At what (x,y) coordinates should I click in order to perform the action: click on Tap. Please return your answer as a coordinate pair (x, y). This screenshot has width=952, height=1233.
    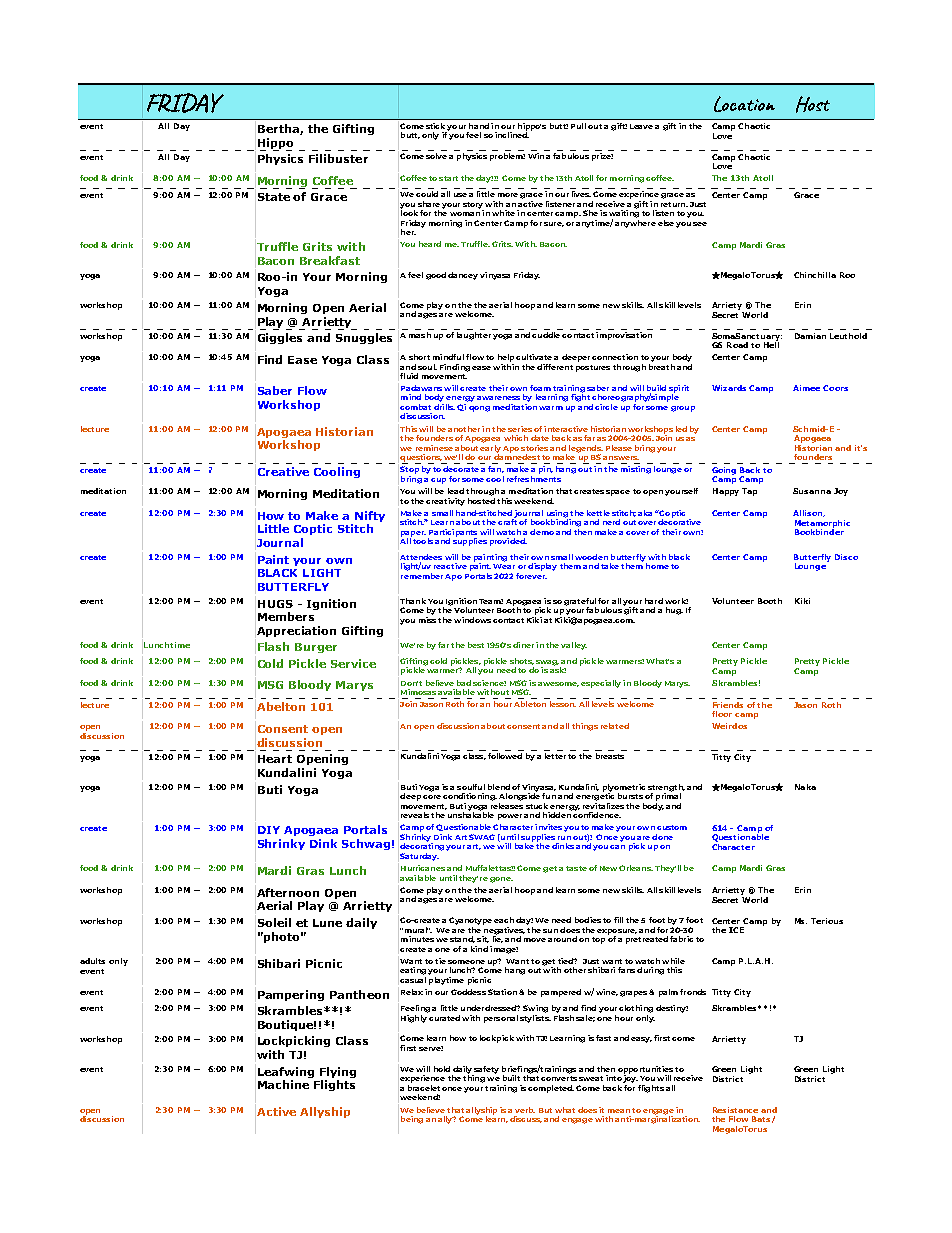
    Looking at the image, I should click on (749, 492).
